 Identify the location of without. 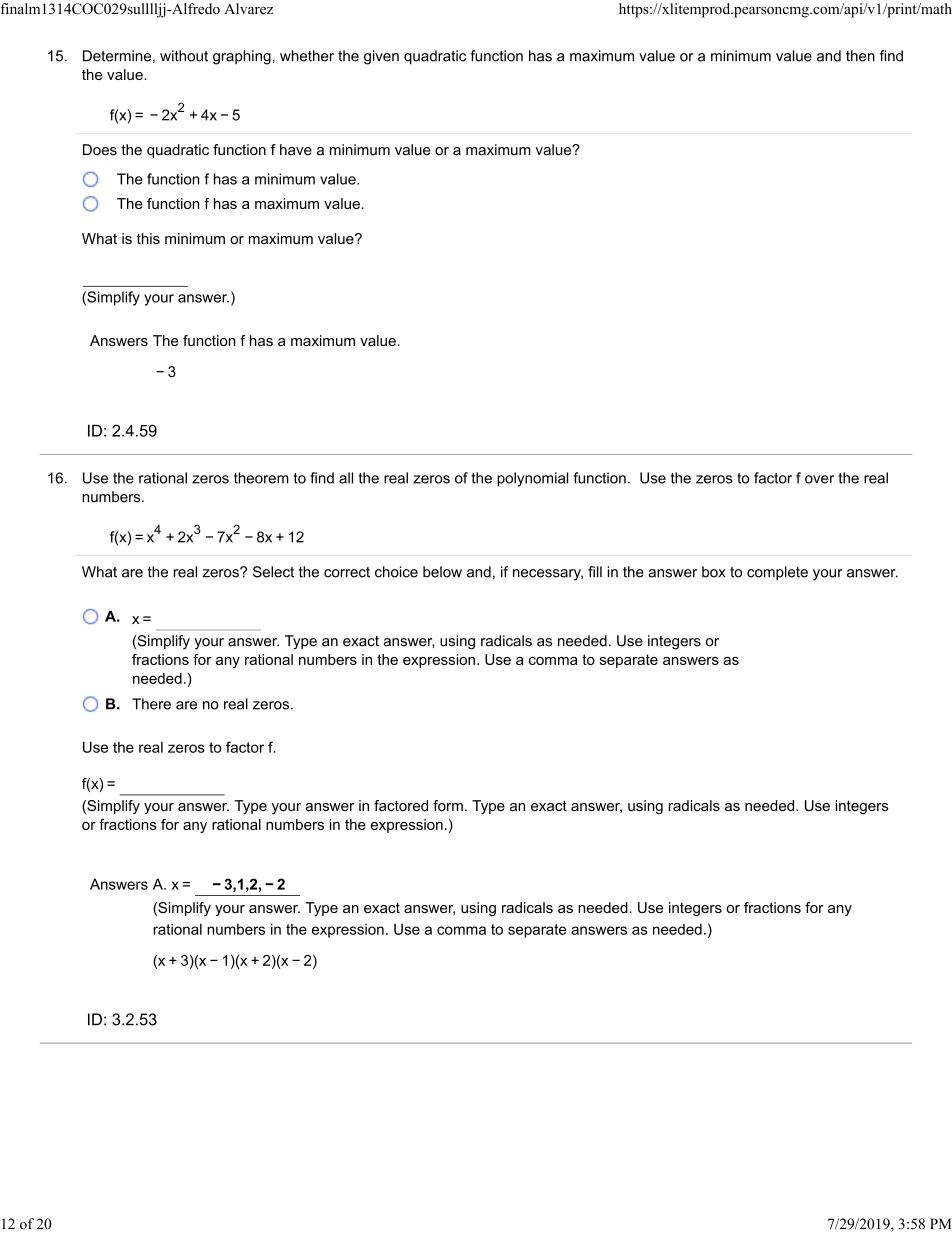
(184, 56).
